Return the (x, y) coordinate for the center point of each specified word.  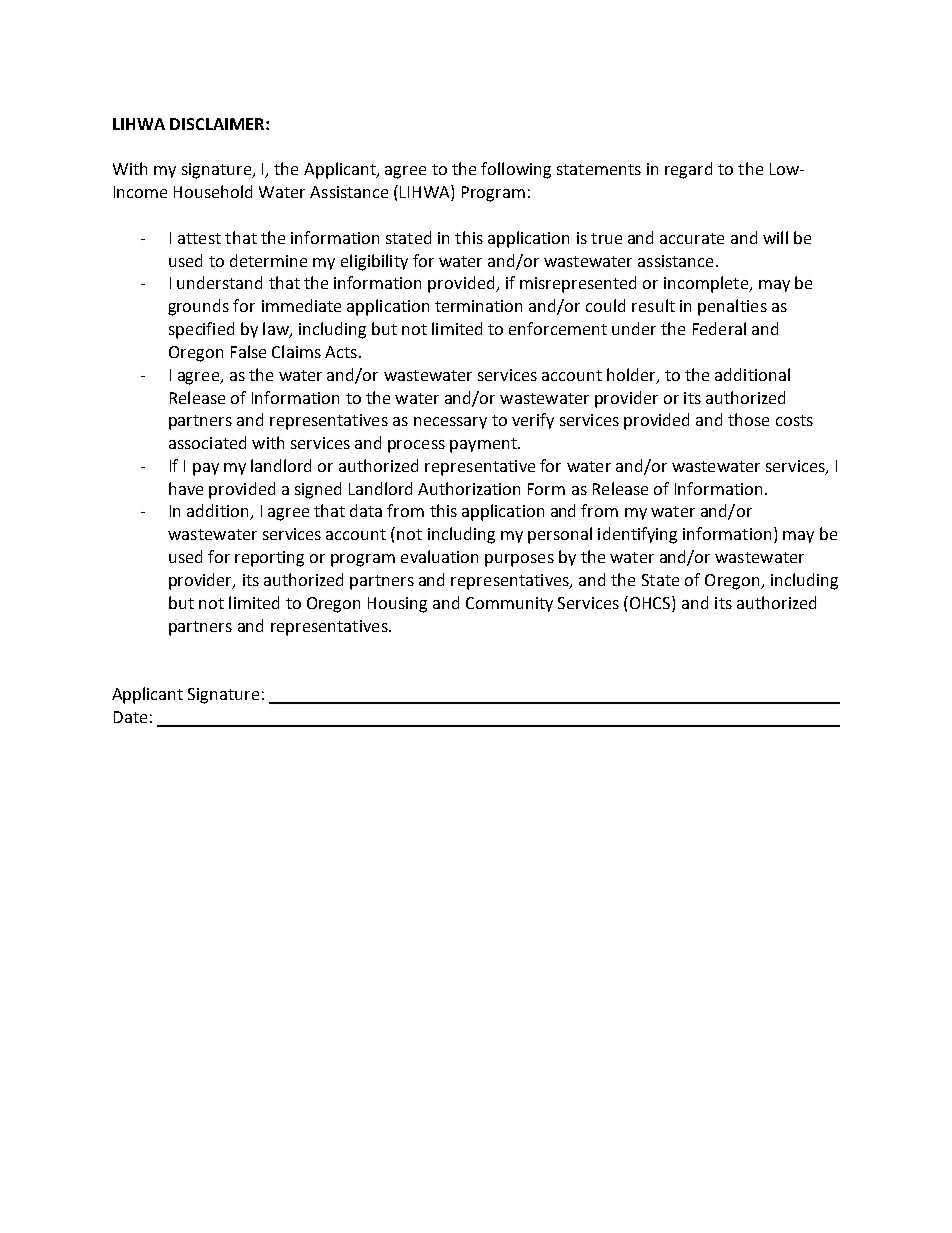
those (748, 419)
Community (509, 604)
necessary (450, 423)
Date (130, 717)
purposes (519, 560)
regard (688, 170)
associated (207, 442)
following (516, 170)
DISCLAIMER (218, 124)
